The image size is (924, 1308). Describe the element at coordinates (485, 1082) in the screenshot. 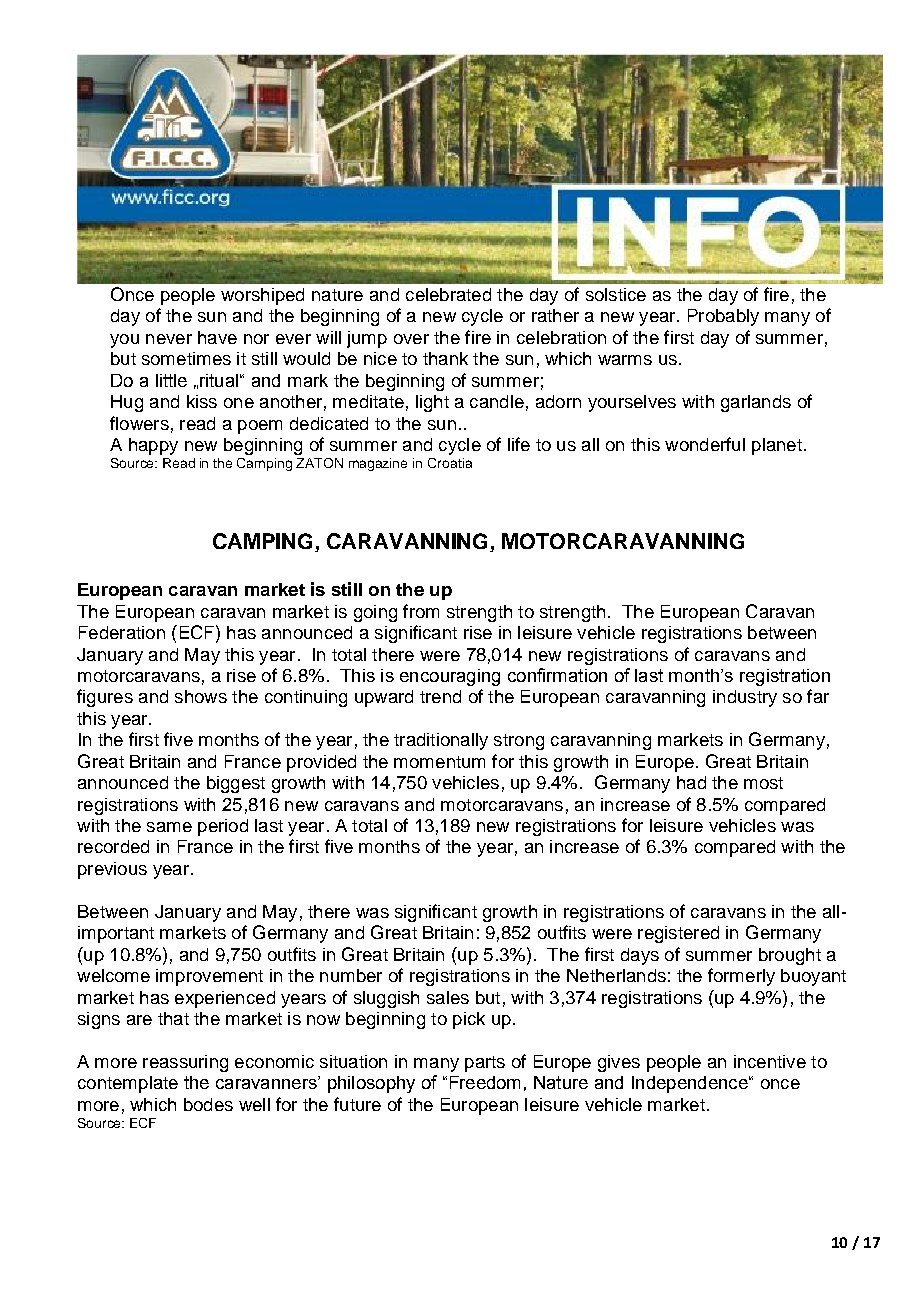

I see `Freedom` at that location.
